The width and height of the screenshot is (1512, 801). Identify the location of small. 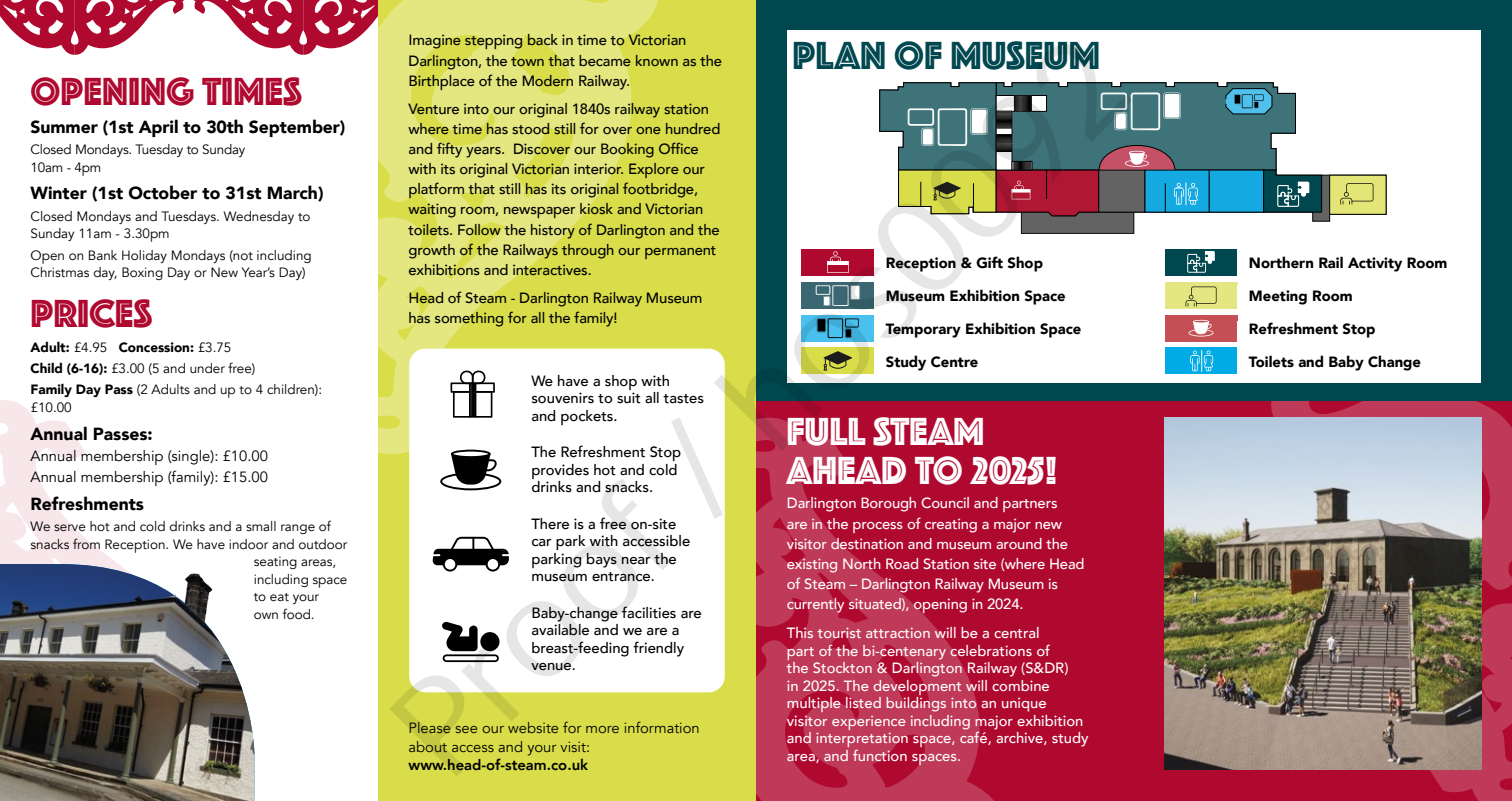
(261, 526).
